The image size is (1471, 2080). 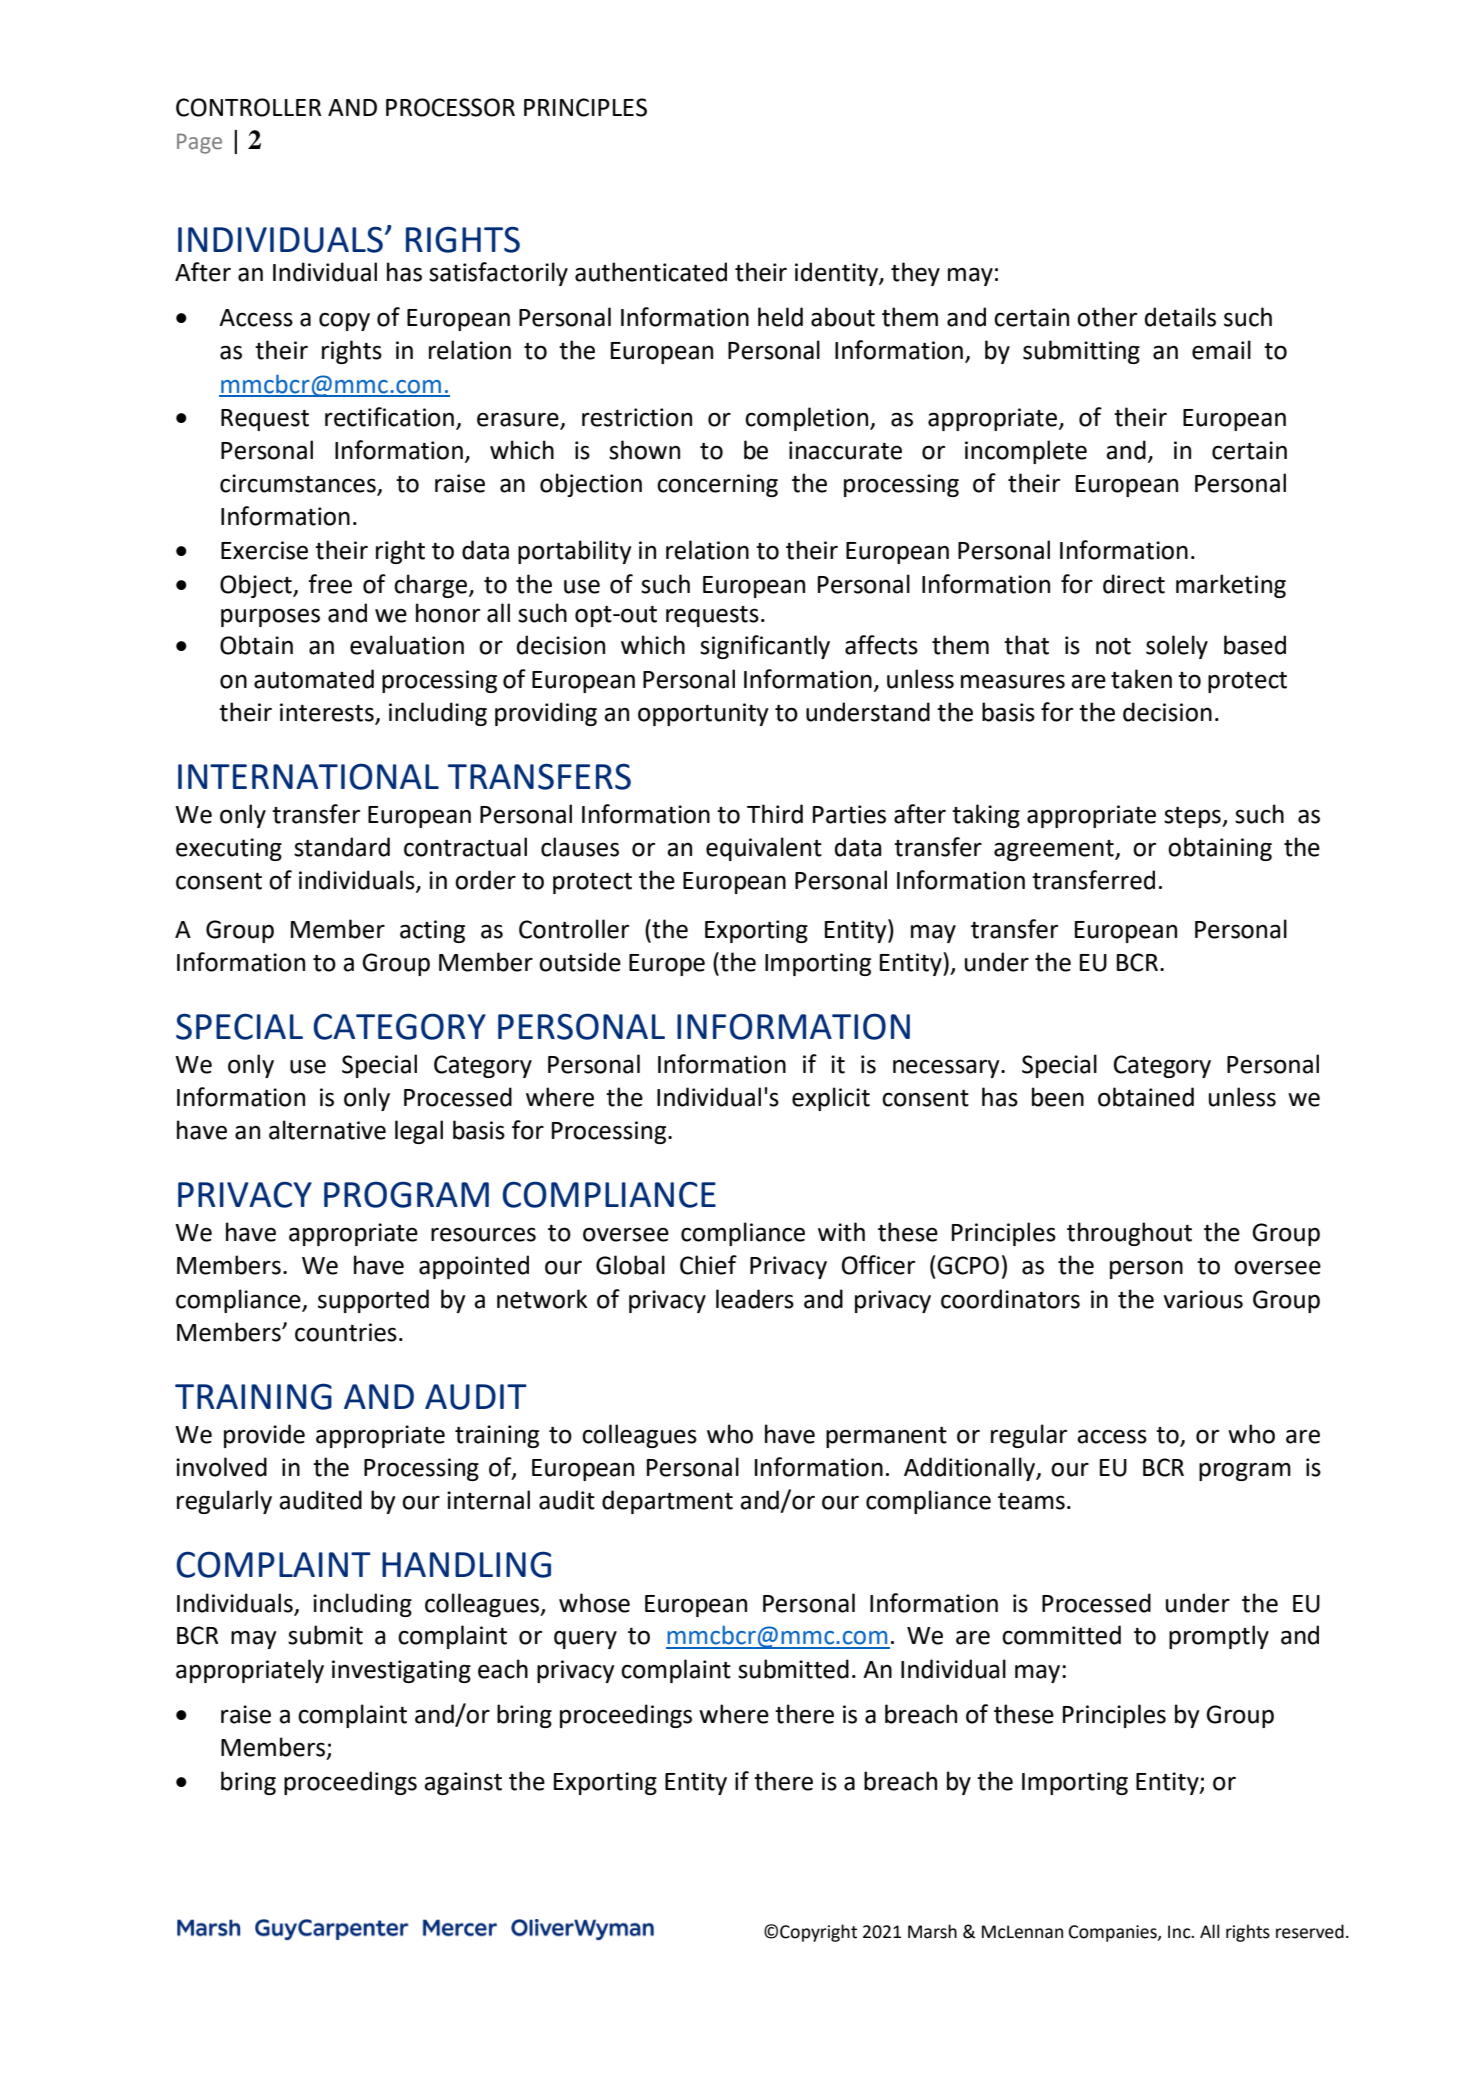 What do you see at coordinates (264, 1436) in the screenshot?
I see `provide` at bounding box center [264, 1436].
